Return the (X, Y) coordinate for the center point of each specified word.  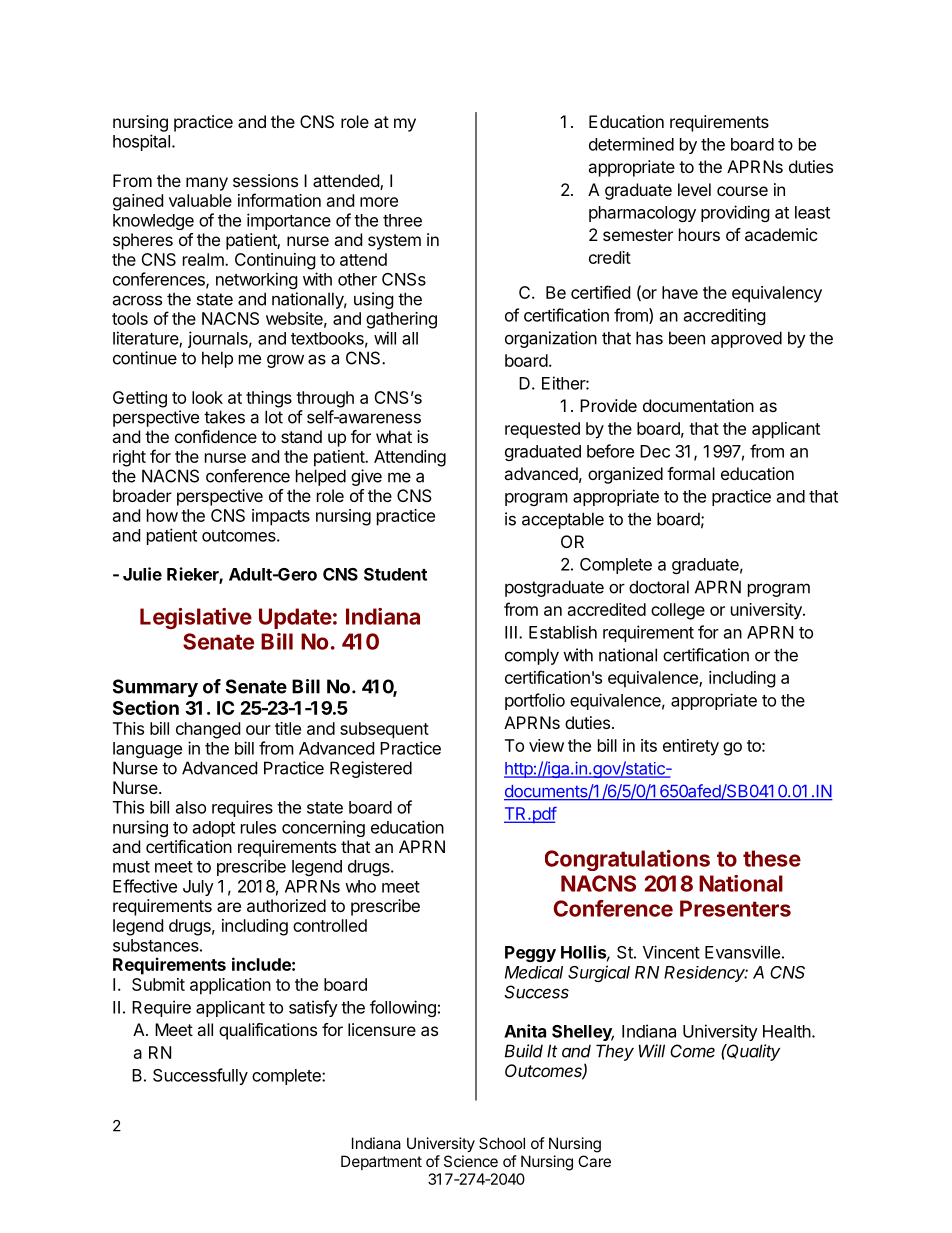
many (207, 184)
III (511, 632)
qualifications (268, 1031)
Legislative (196, 618)
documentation (698, 405)
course (742, 191)
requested (542, 430)
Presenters (735, 908)
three (402, 220)
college (678, 611)
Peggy (530, 954)
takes (224, 417)
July (198, 888)
